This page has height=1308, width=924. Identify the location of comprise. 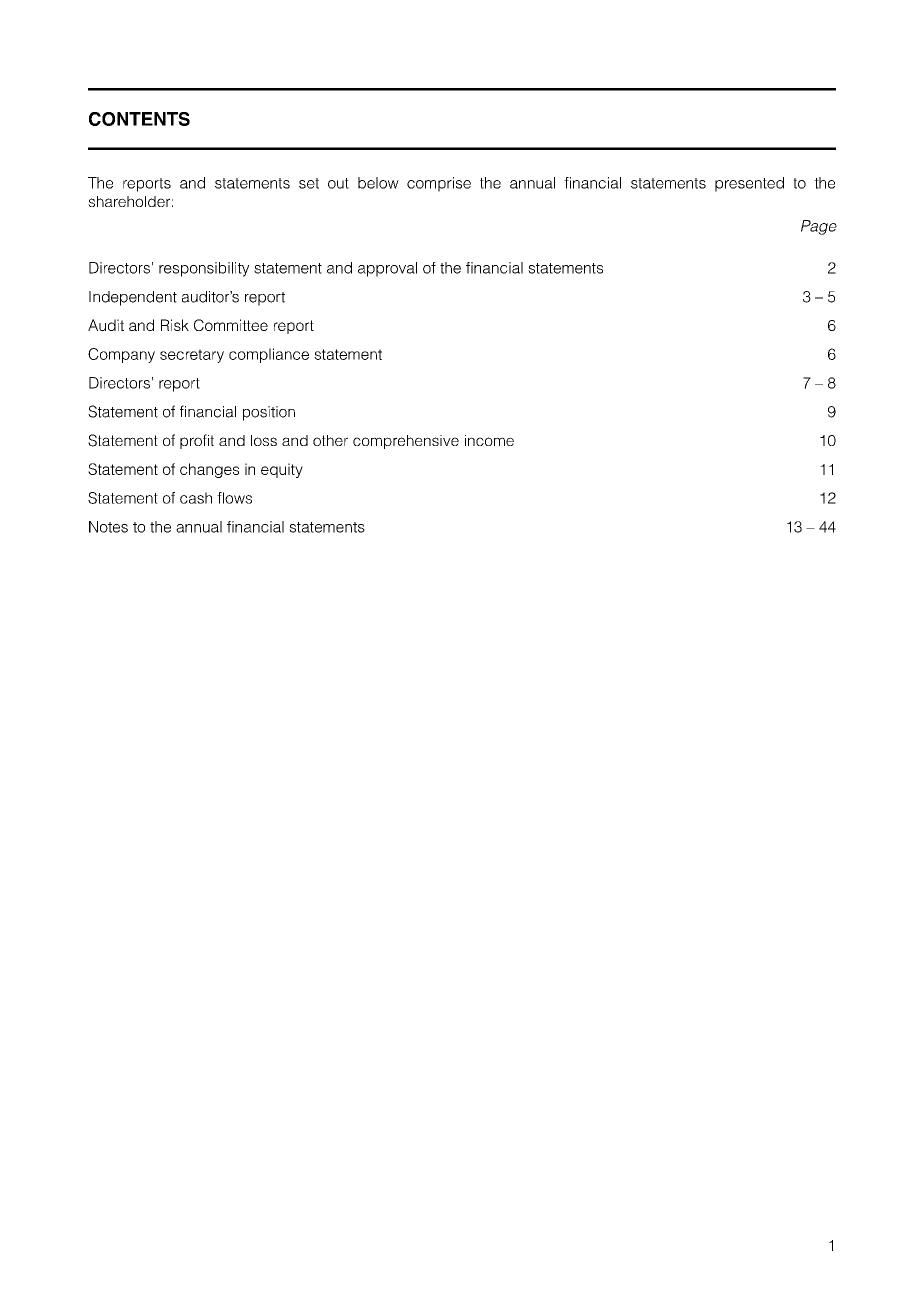
(439, 184).
